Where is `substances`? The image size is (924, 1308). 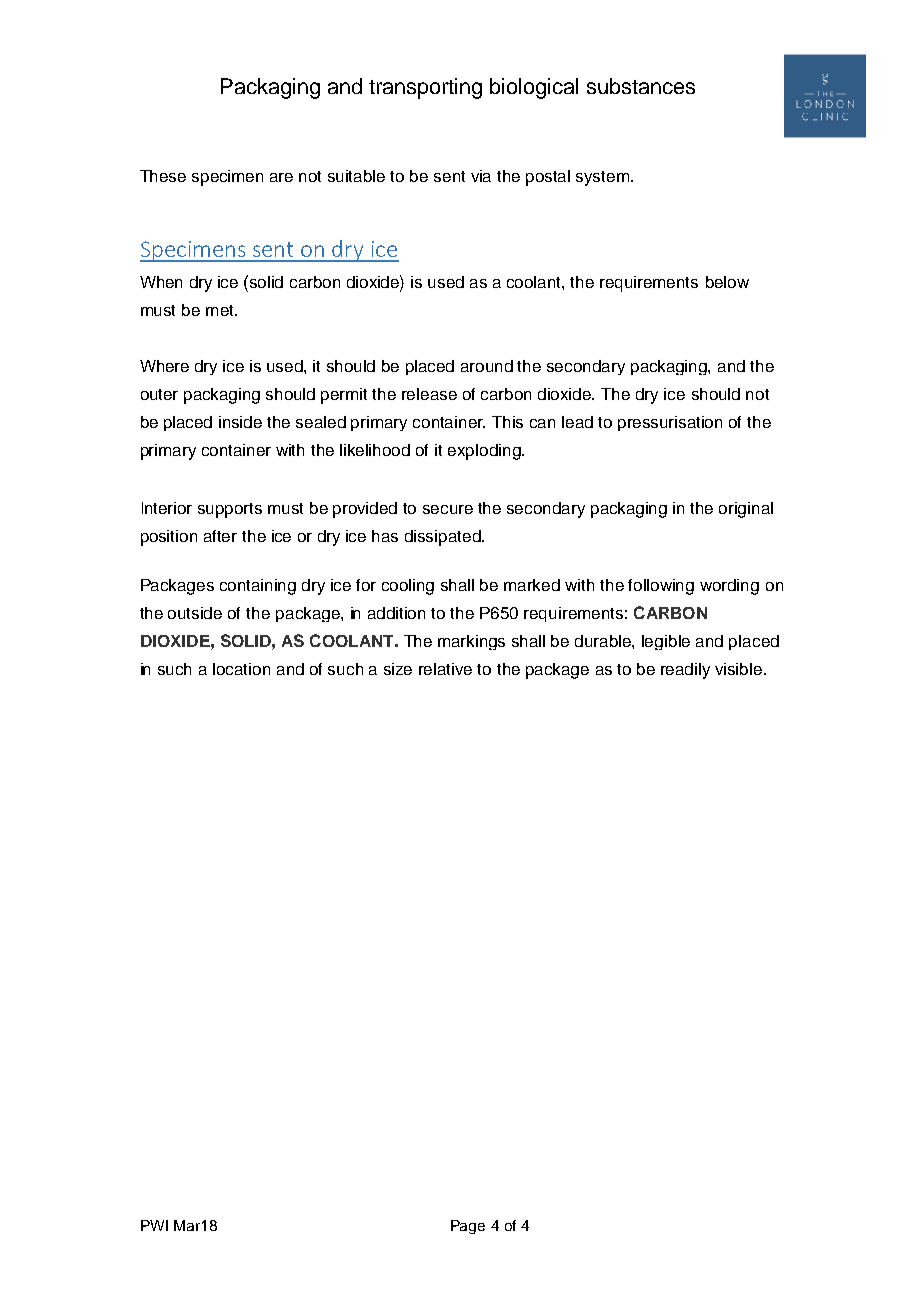 substances is located at coordinates (641, 86).
